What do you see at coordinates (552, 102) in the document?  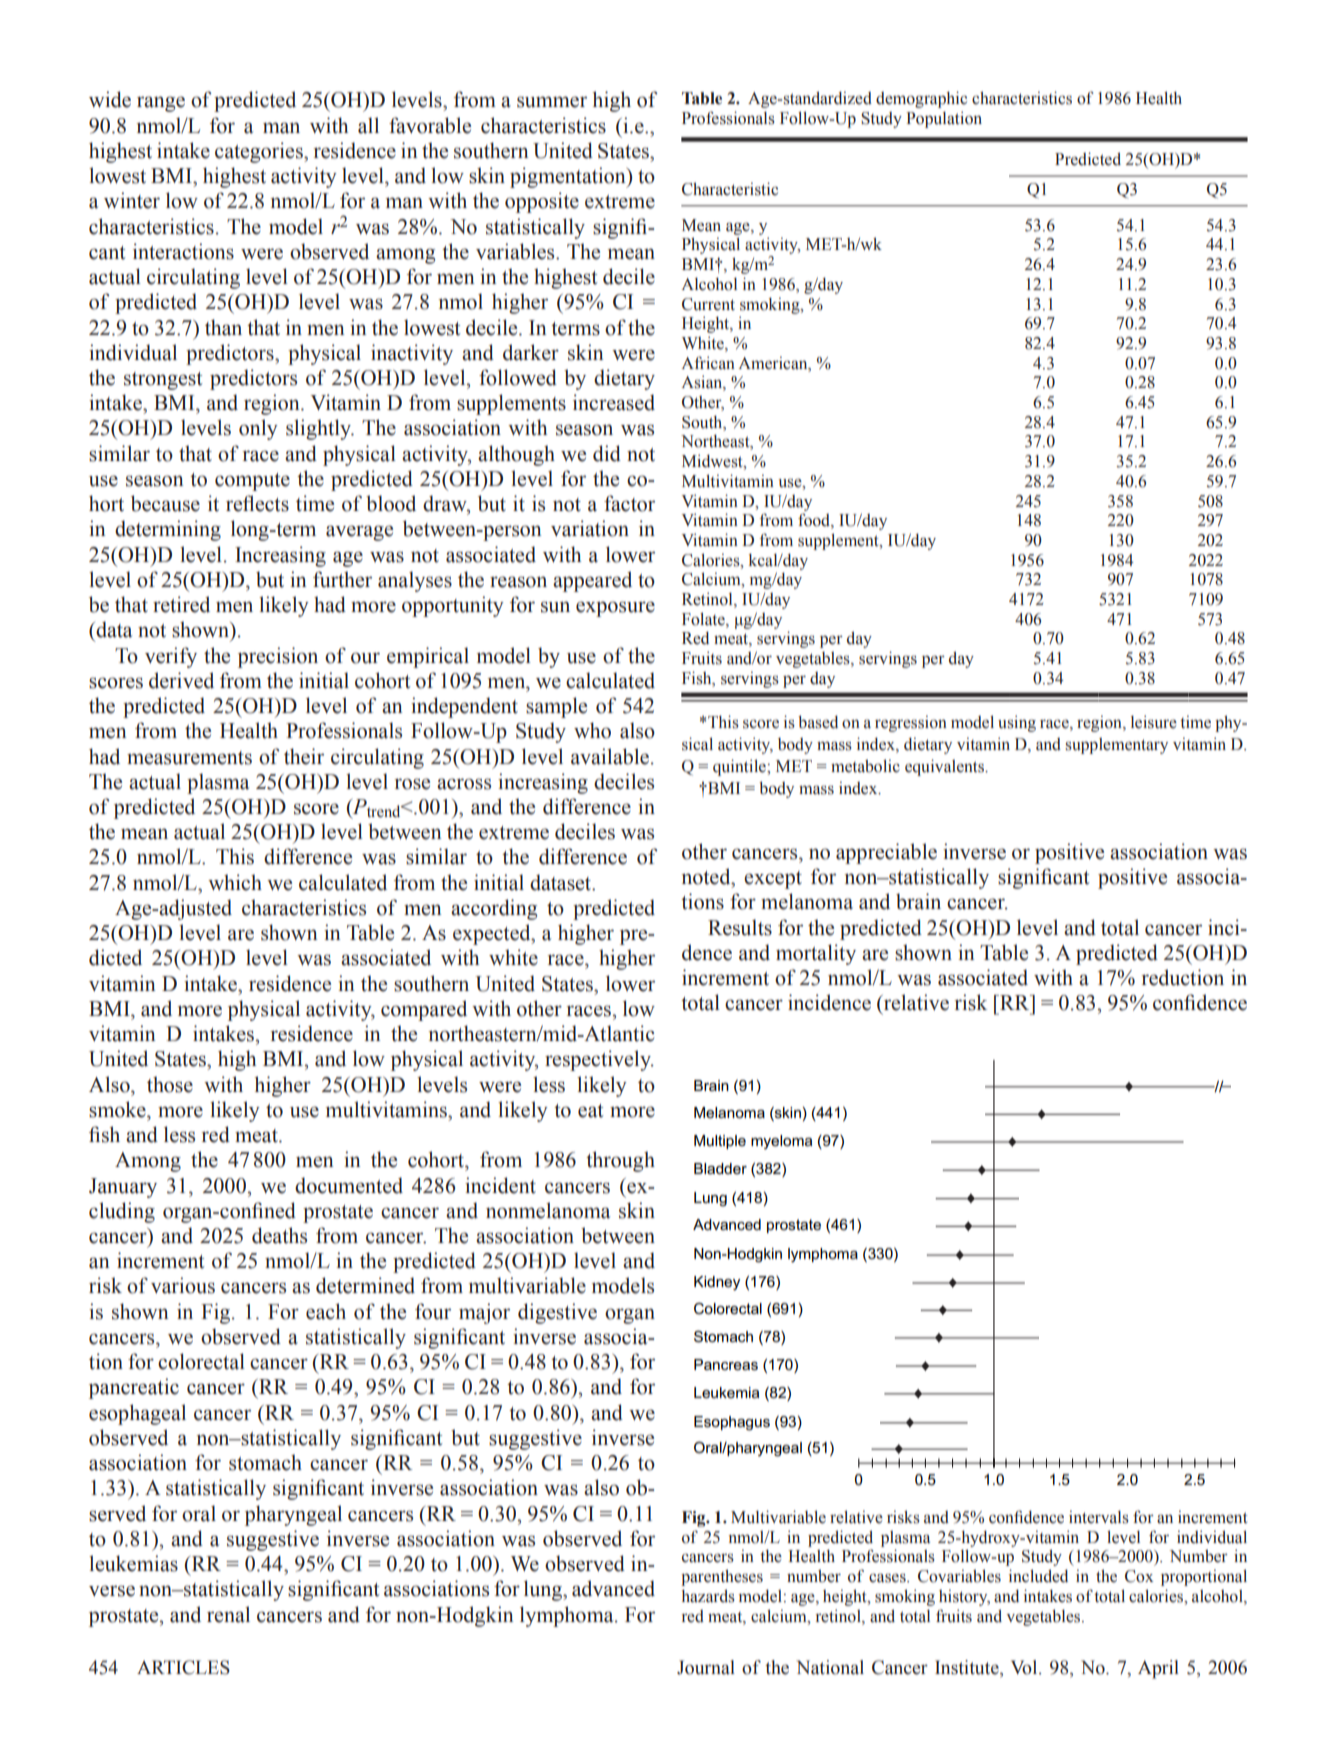 I see `summer` at bounding box center [552, 102].
